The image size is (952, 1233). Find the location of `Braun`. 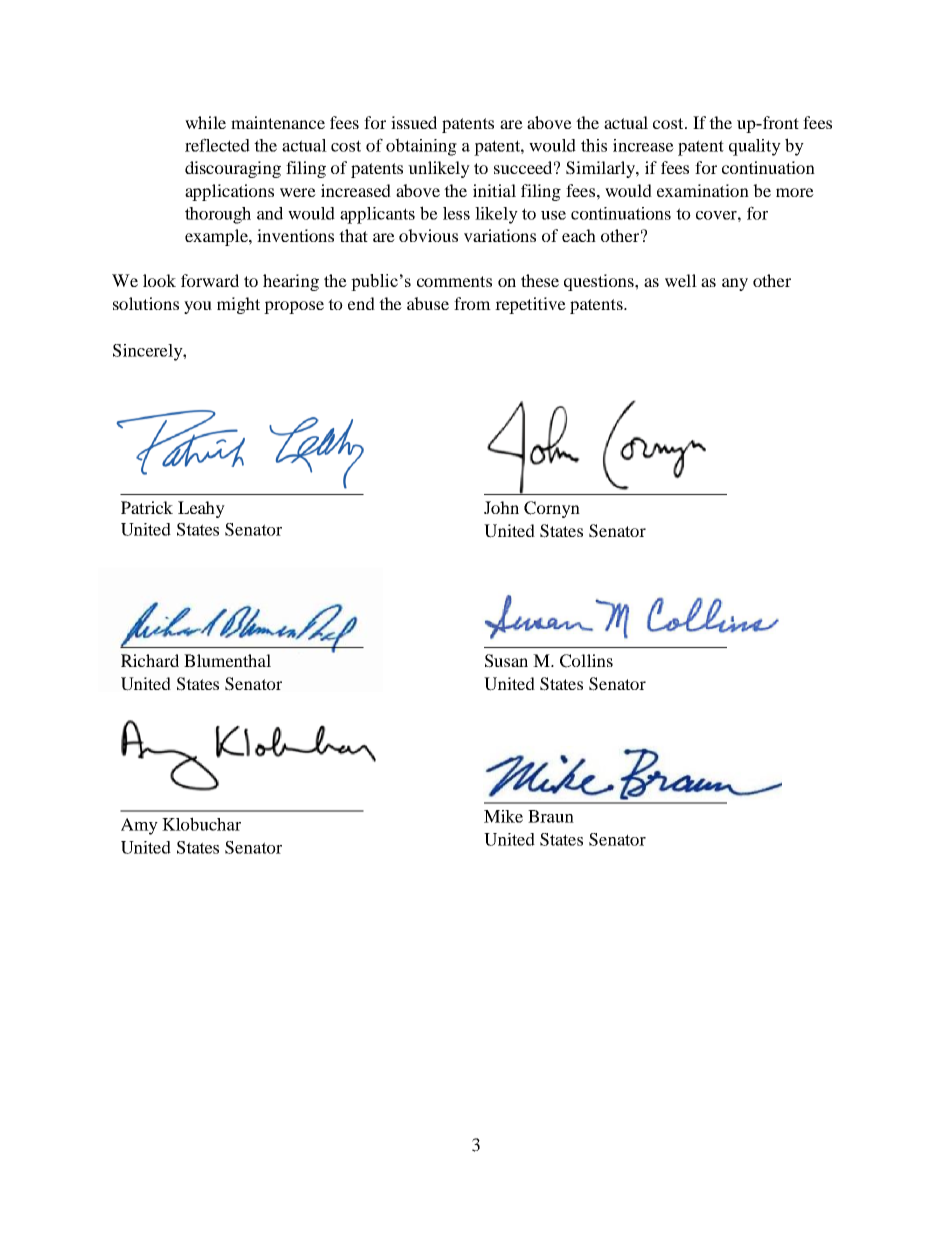

Braun is located at coordinates (551, 816).
